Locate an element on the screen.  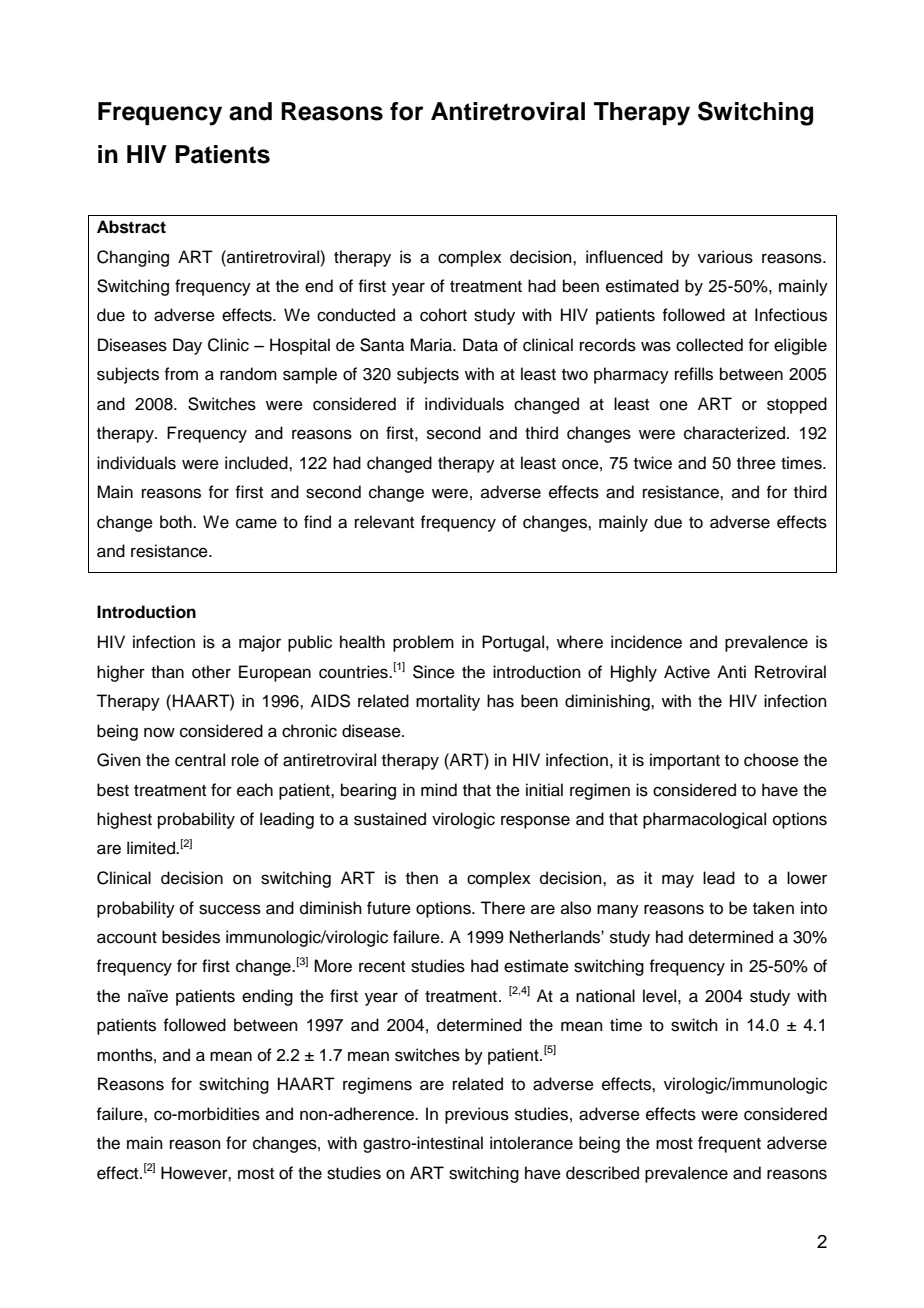
then is located at coordinates (422, 878).
